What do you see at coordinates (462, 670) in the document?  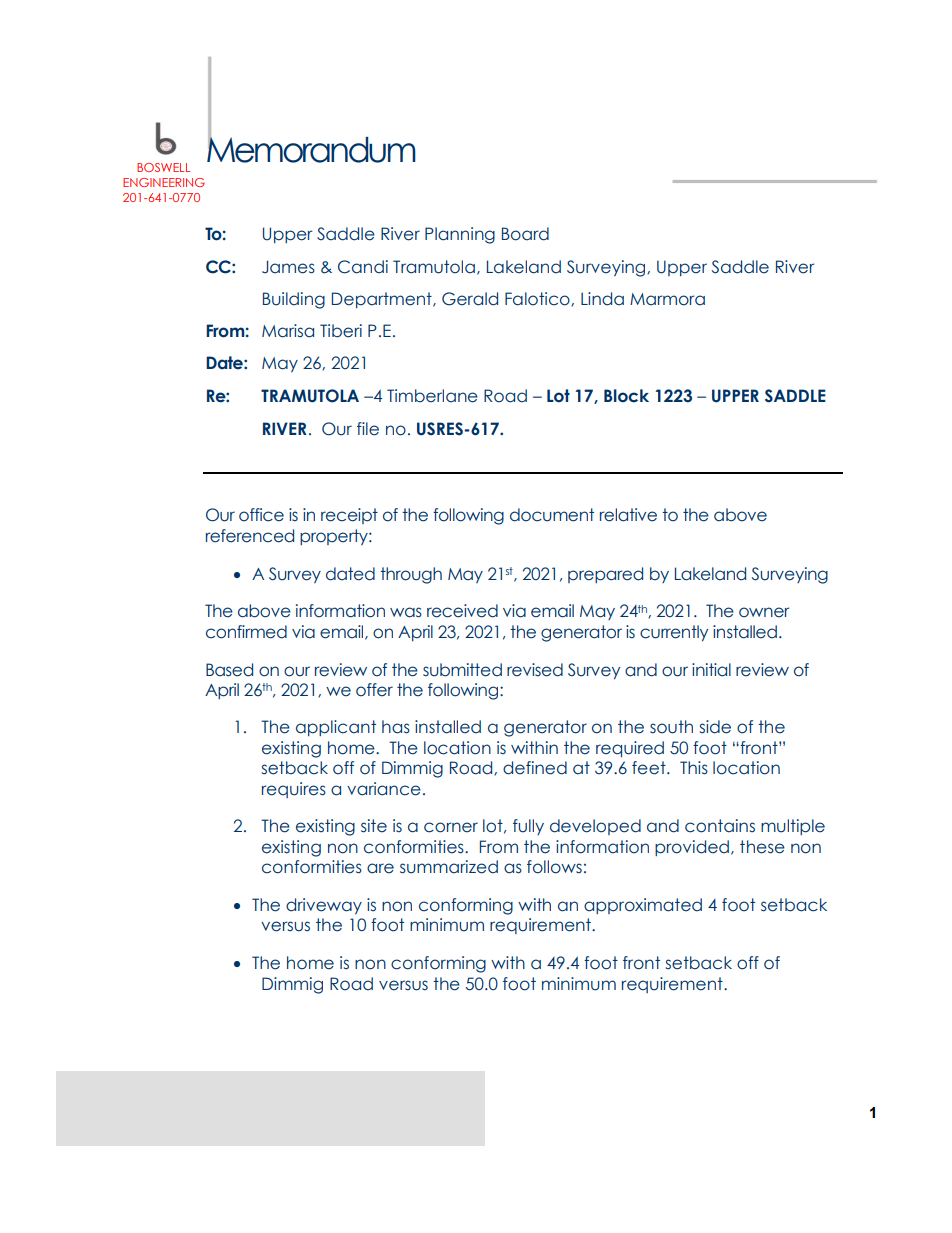 I see `submitted` at bounding box center [462, 670].
